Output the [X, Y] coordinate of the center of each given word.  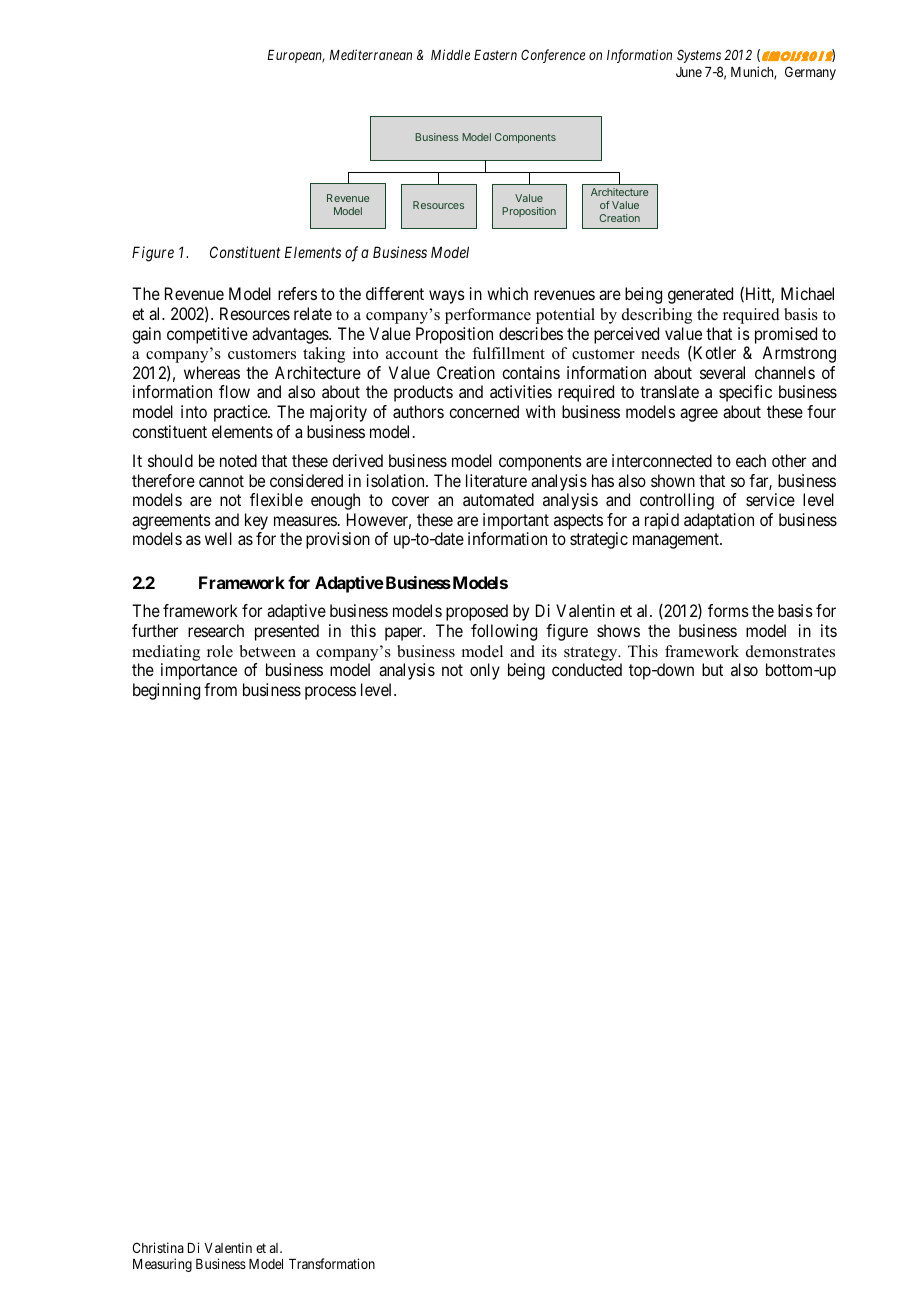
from [220, 689]
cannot [221, 481]
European [296, 56]
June [689, 72]
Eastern [495, 55]
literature [496, 480]
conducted [587, 669]
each [751, 460]
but [712, 669]
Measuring [162, 1265]
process [330, 693]
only [485, 671]
